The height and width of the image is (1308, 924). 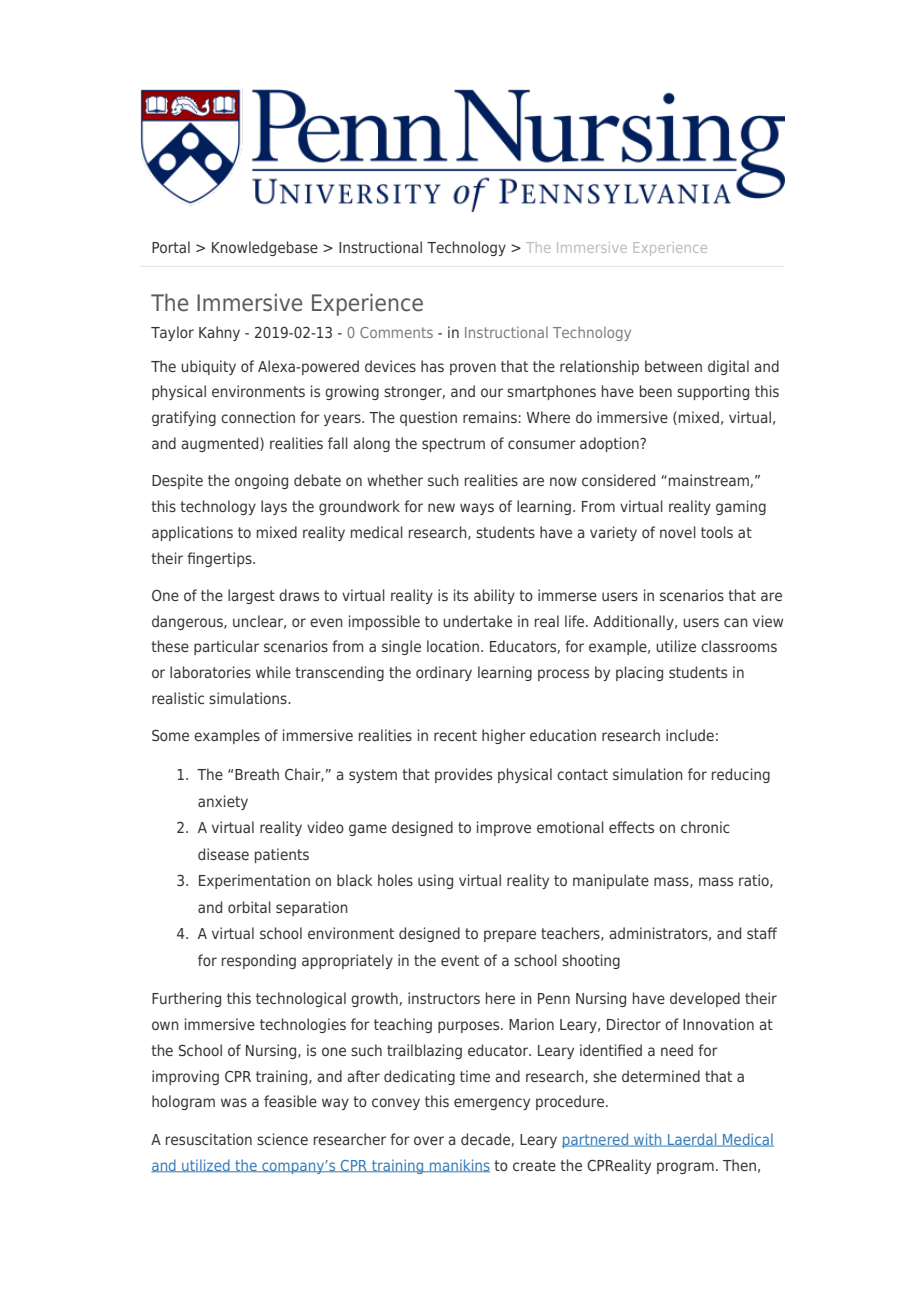 I want to click on Knowledgebase, so click(x=265, y=248).
